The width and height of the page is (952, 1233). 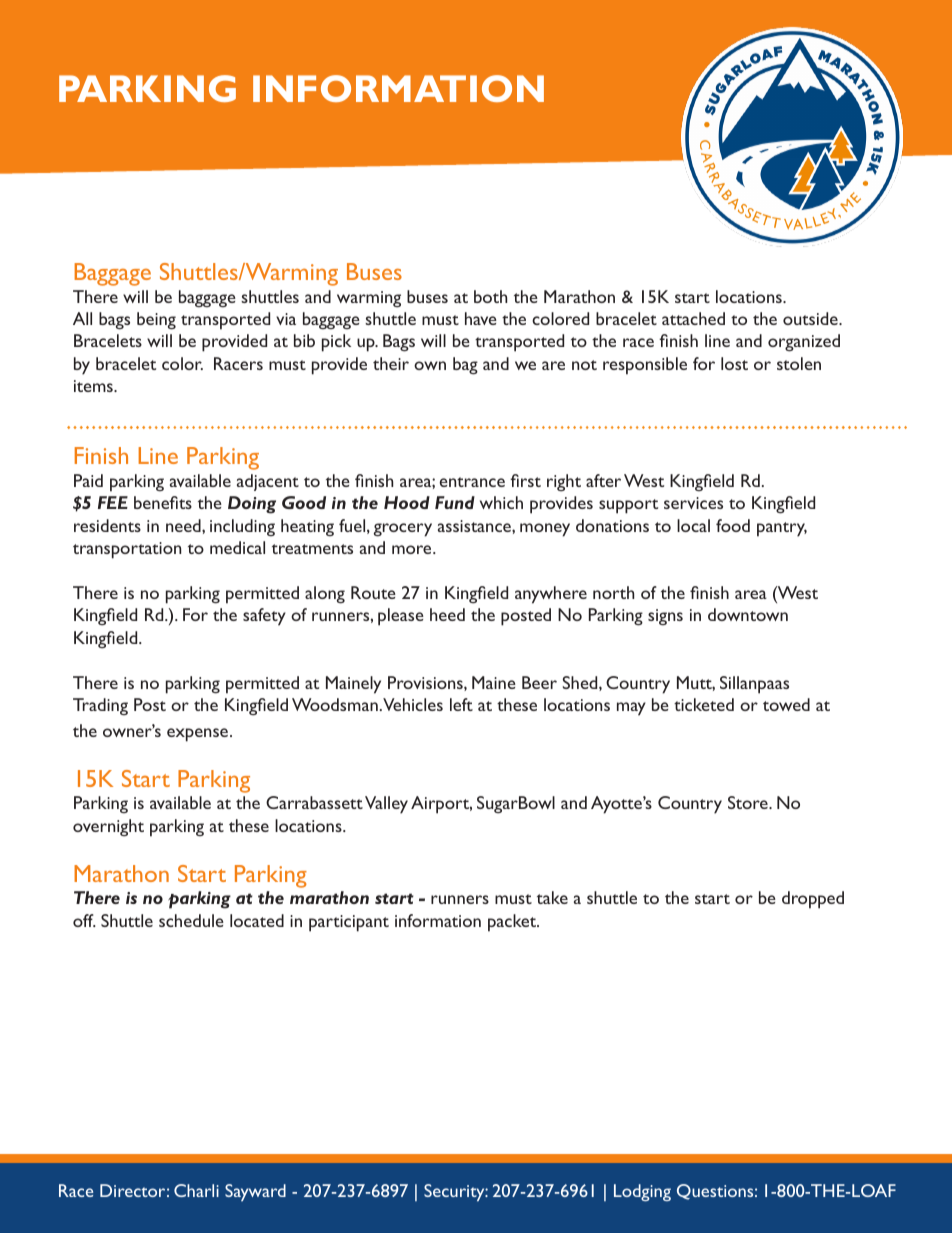 I want to click on take, so click(x=552, y=897).
